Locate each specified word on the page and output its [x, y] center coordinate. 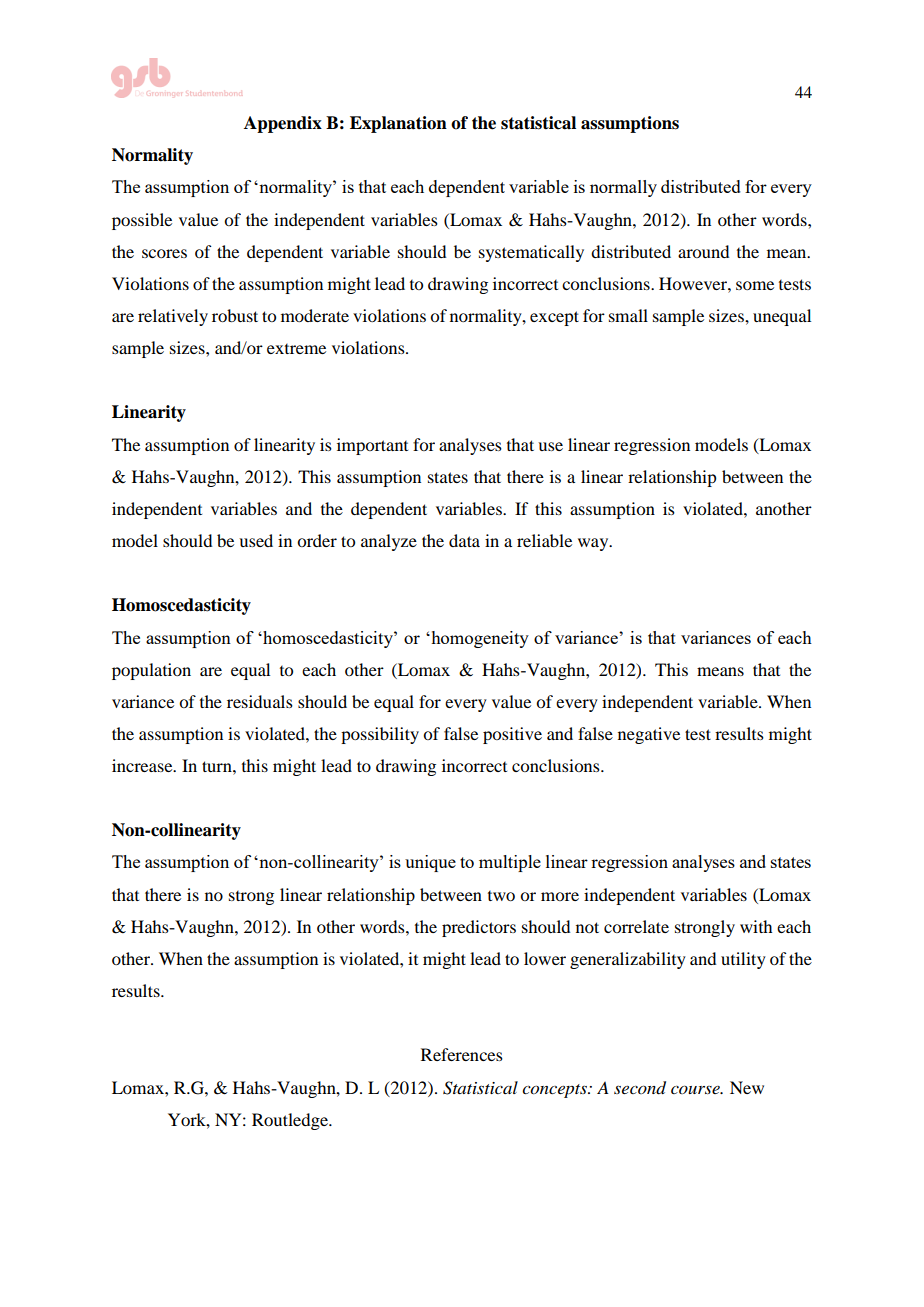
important [372, 446]
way [594, 544]
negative [649, 735]
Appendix [283, 124]
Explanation [398, 124]
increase [143, 765]
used [256, 540]
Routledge [291, 1121]
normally [623, 188]
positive [512, 735]
